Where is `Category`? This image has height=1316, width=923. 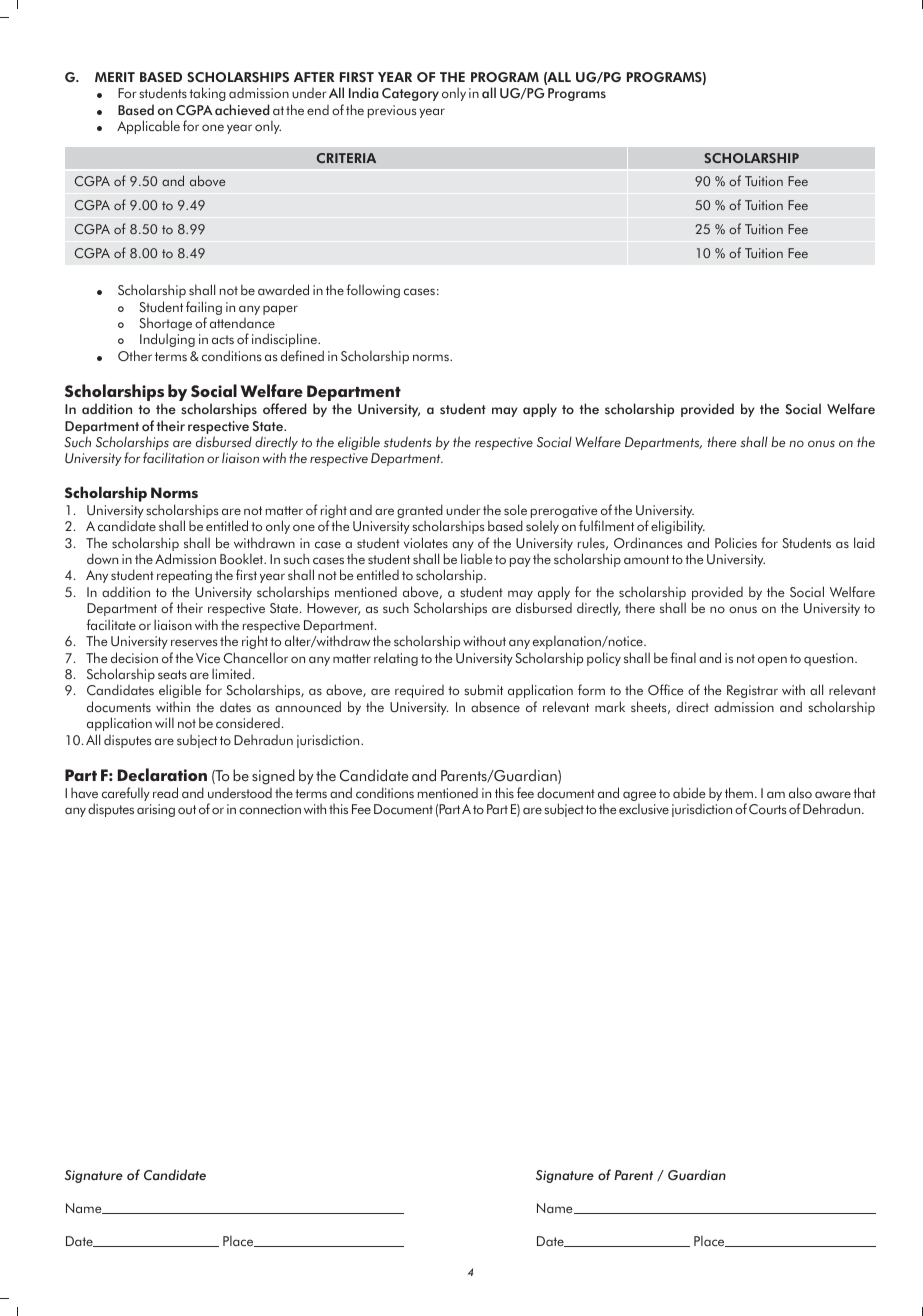 Category is located at coordinates (410, 94).
